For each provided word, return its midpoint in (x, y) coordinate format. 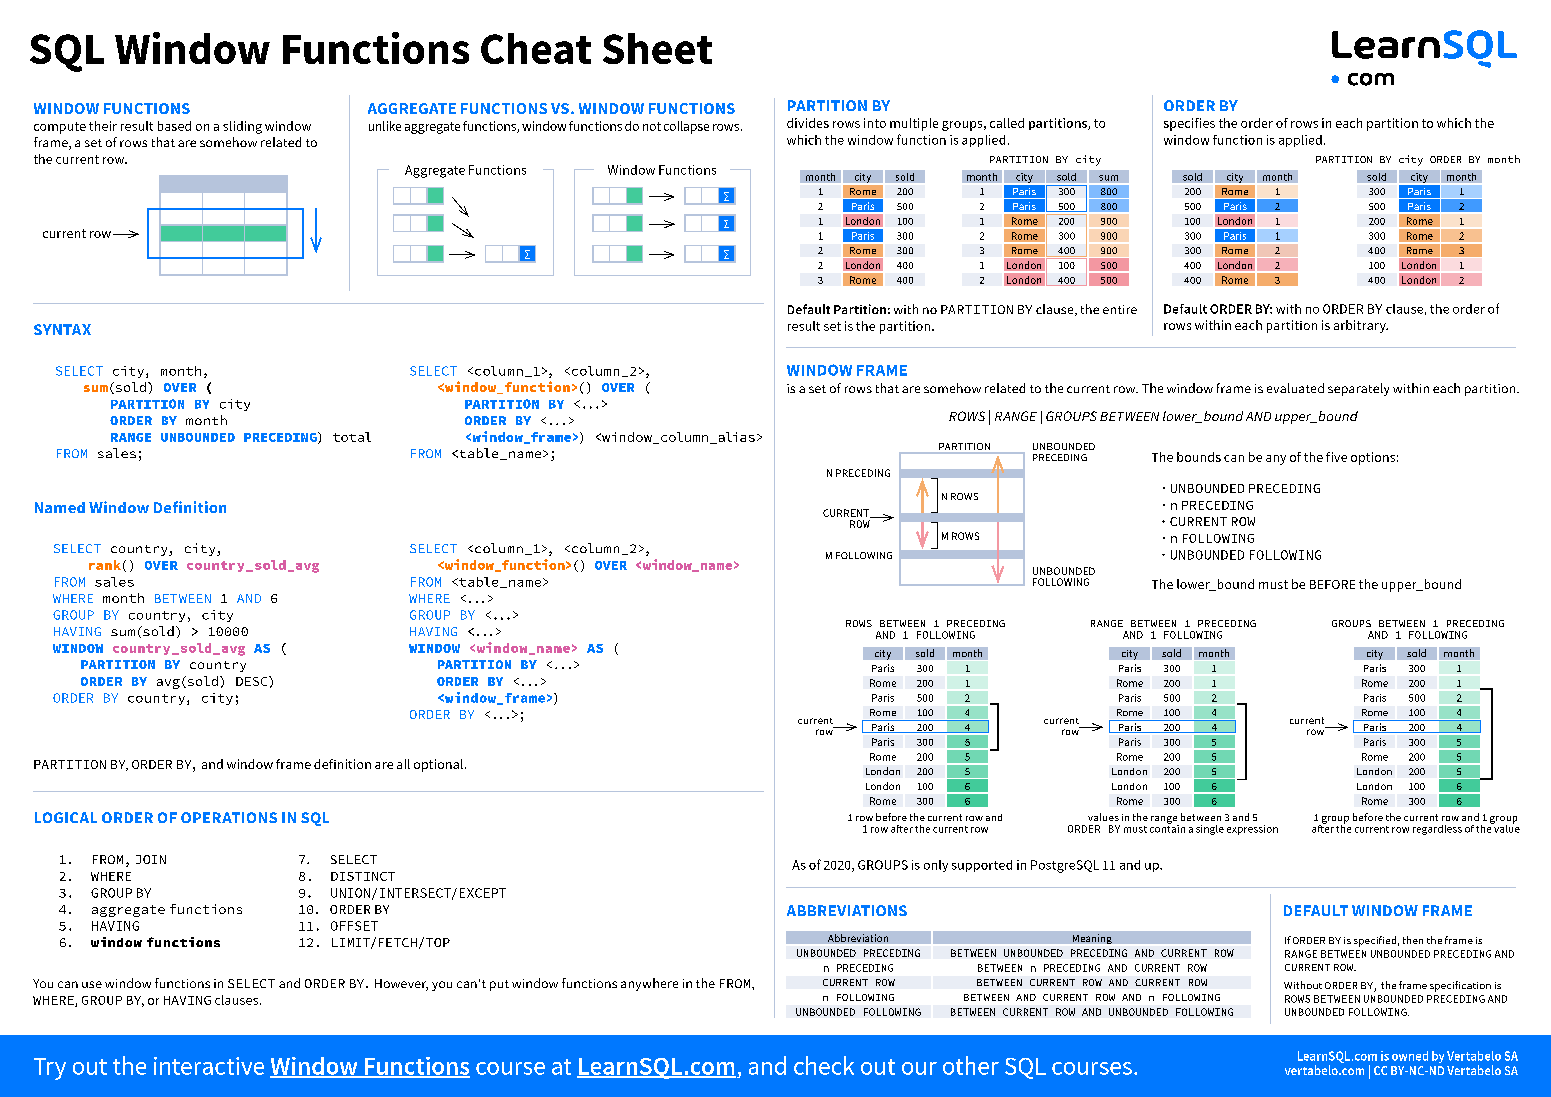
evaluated (1295, 388)
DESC (253, 681)
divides (808, 123)
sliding (242, 127)
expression (1252, 830)
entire (1120, 309)
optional (438, 765)
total (352, 437)
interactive (209, 1066)
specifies (1189, 124)
